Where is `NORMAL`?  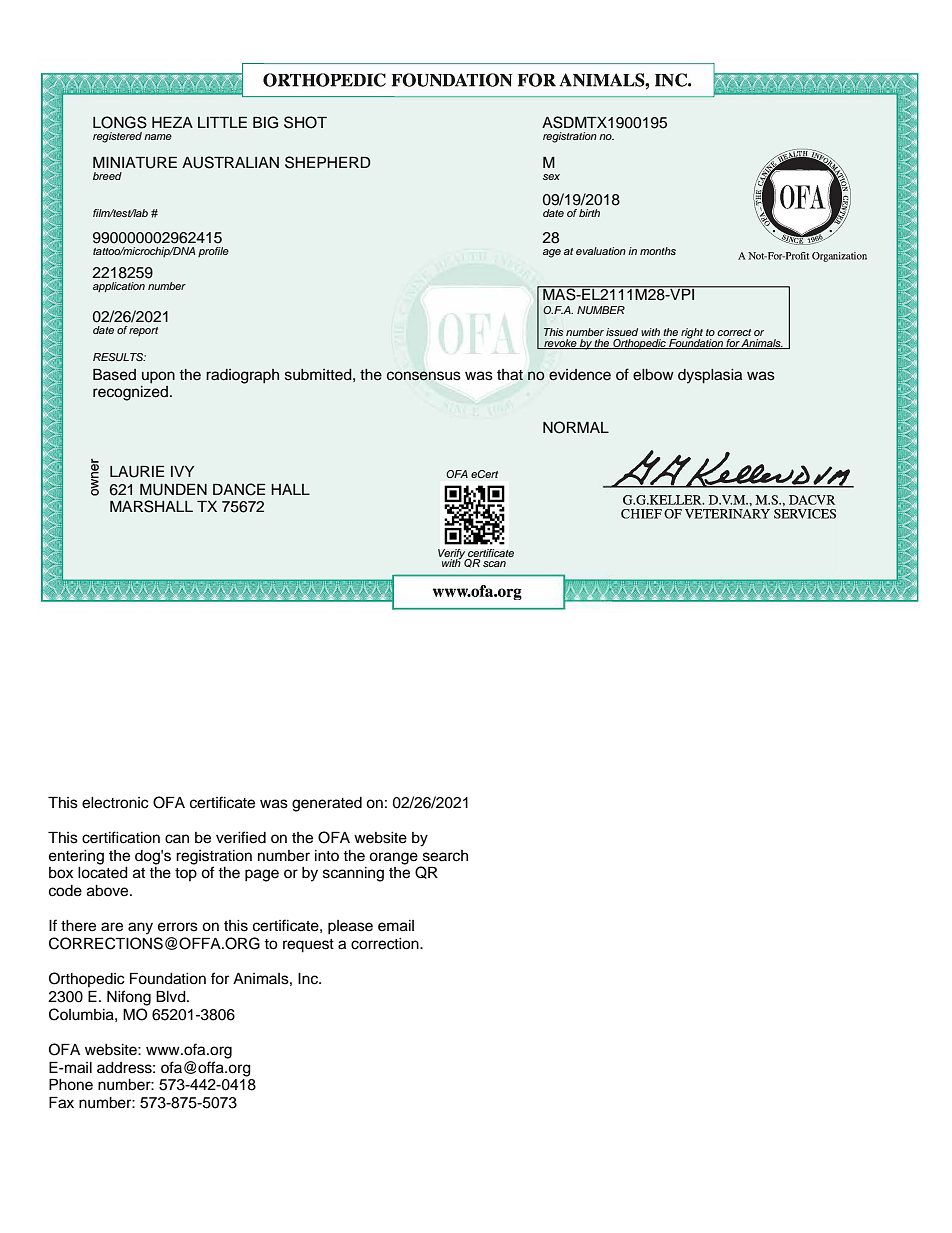 NORMAL is located at coordinates (576, 427).
